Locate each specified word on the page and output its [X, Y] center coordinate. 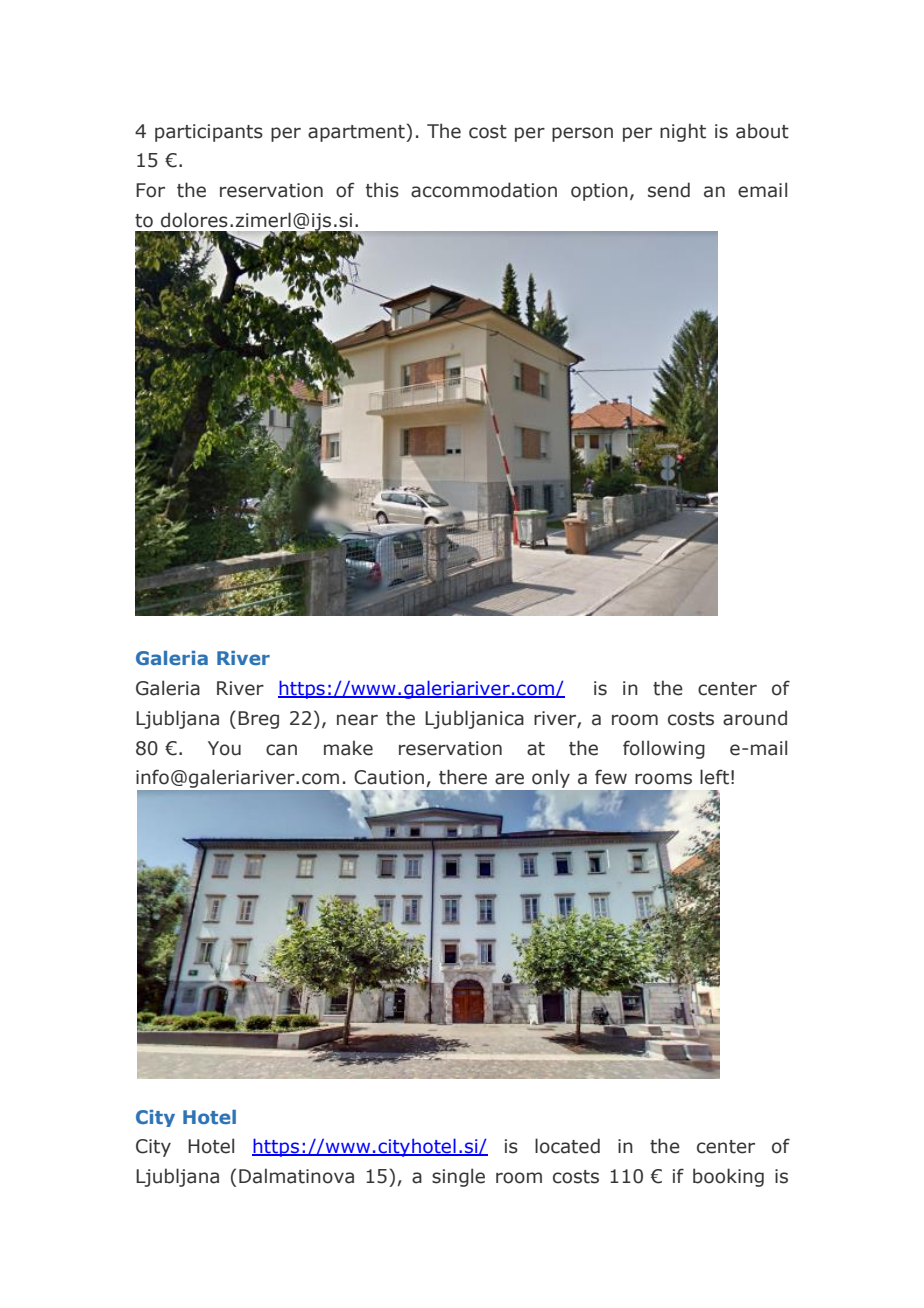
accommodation [484, 190]
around [755, 718]
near [357, 720]
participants [209, 133]
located [567, 1146]
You [224, 748]
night [683, 132]
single [458, 1177]
